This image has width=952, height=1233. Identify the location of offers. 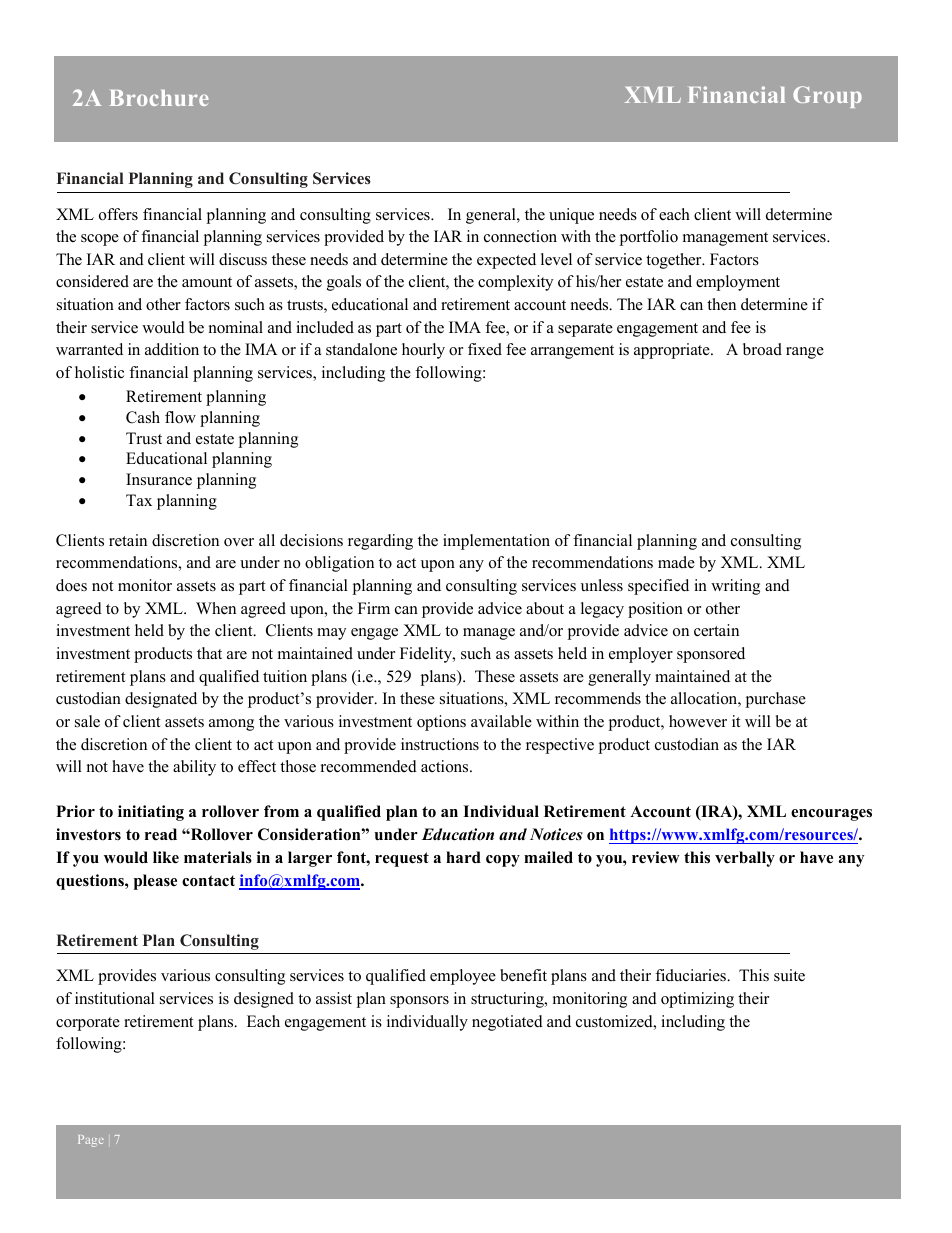
(118, 214).
